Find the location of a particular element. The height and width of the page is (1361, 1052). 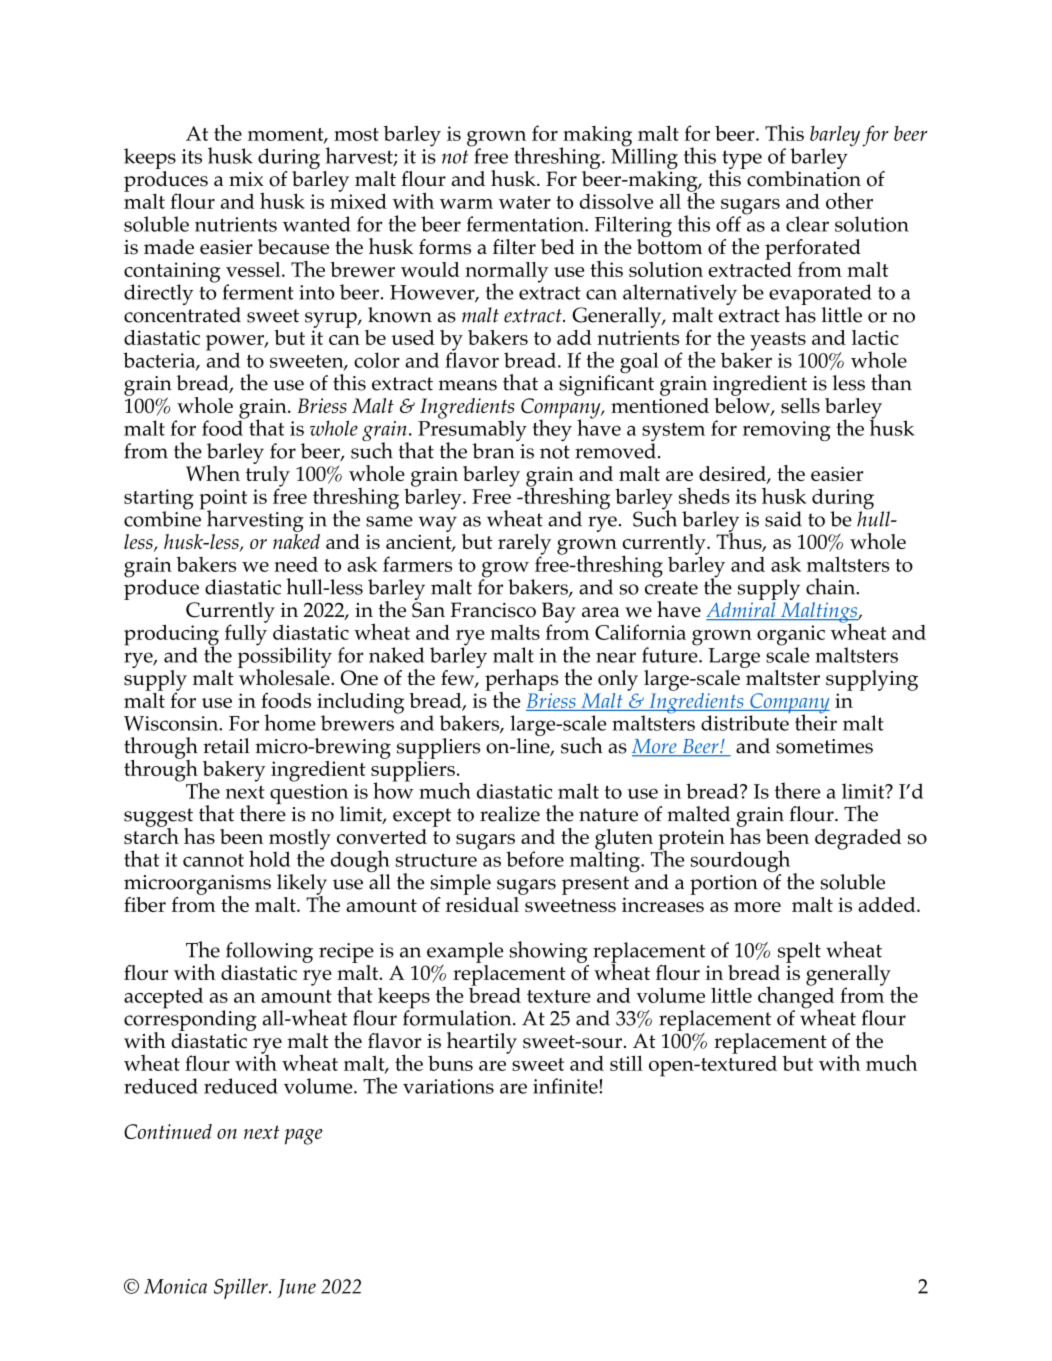

retail is located at coordinates (226, 746).
